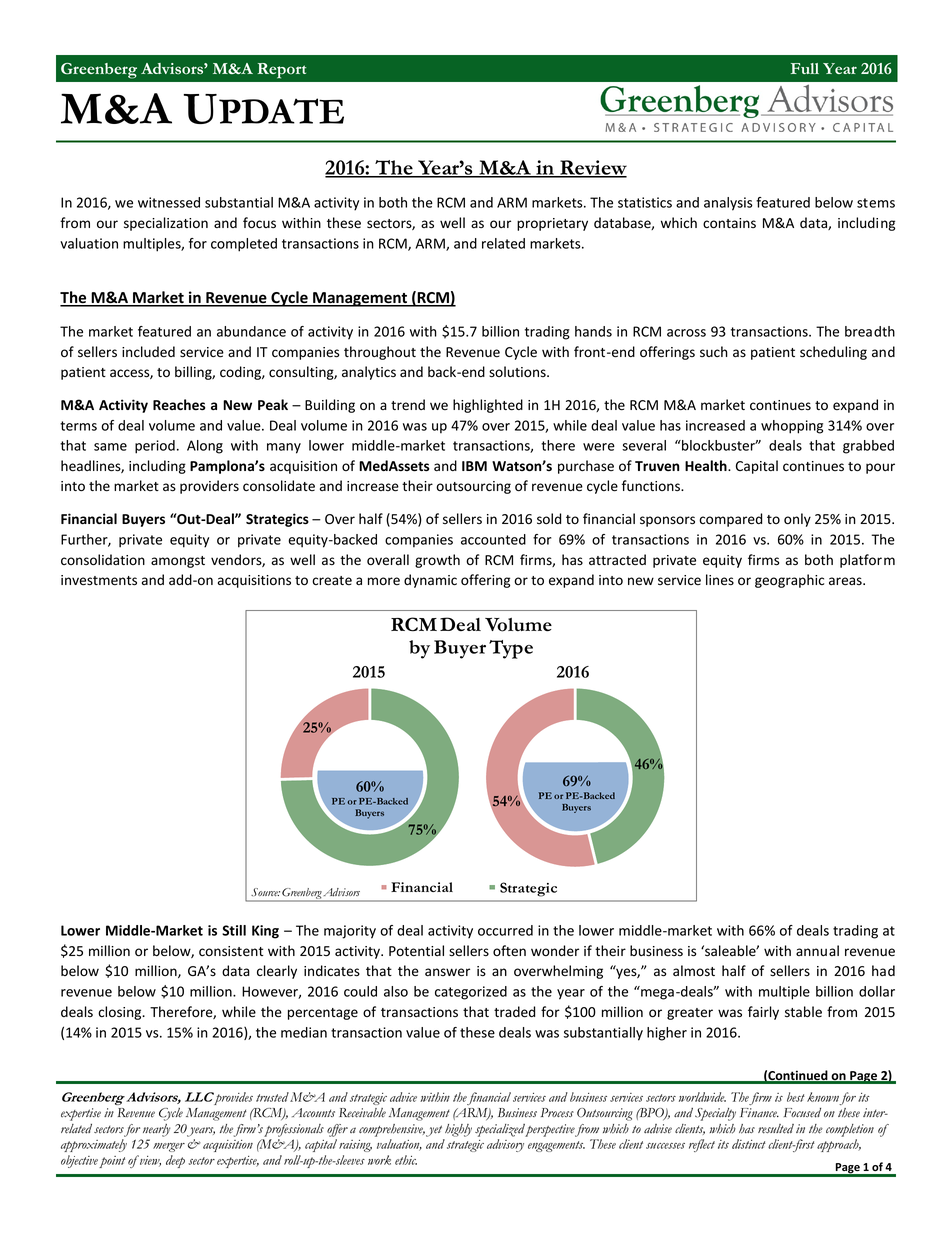  What do you see at coordinates (282, 71) in the image?
I see `Report` at bounding box center [282, 71].
